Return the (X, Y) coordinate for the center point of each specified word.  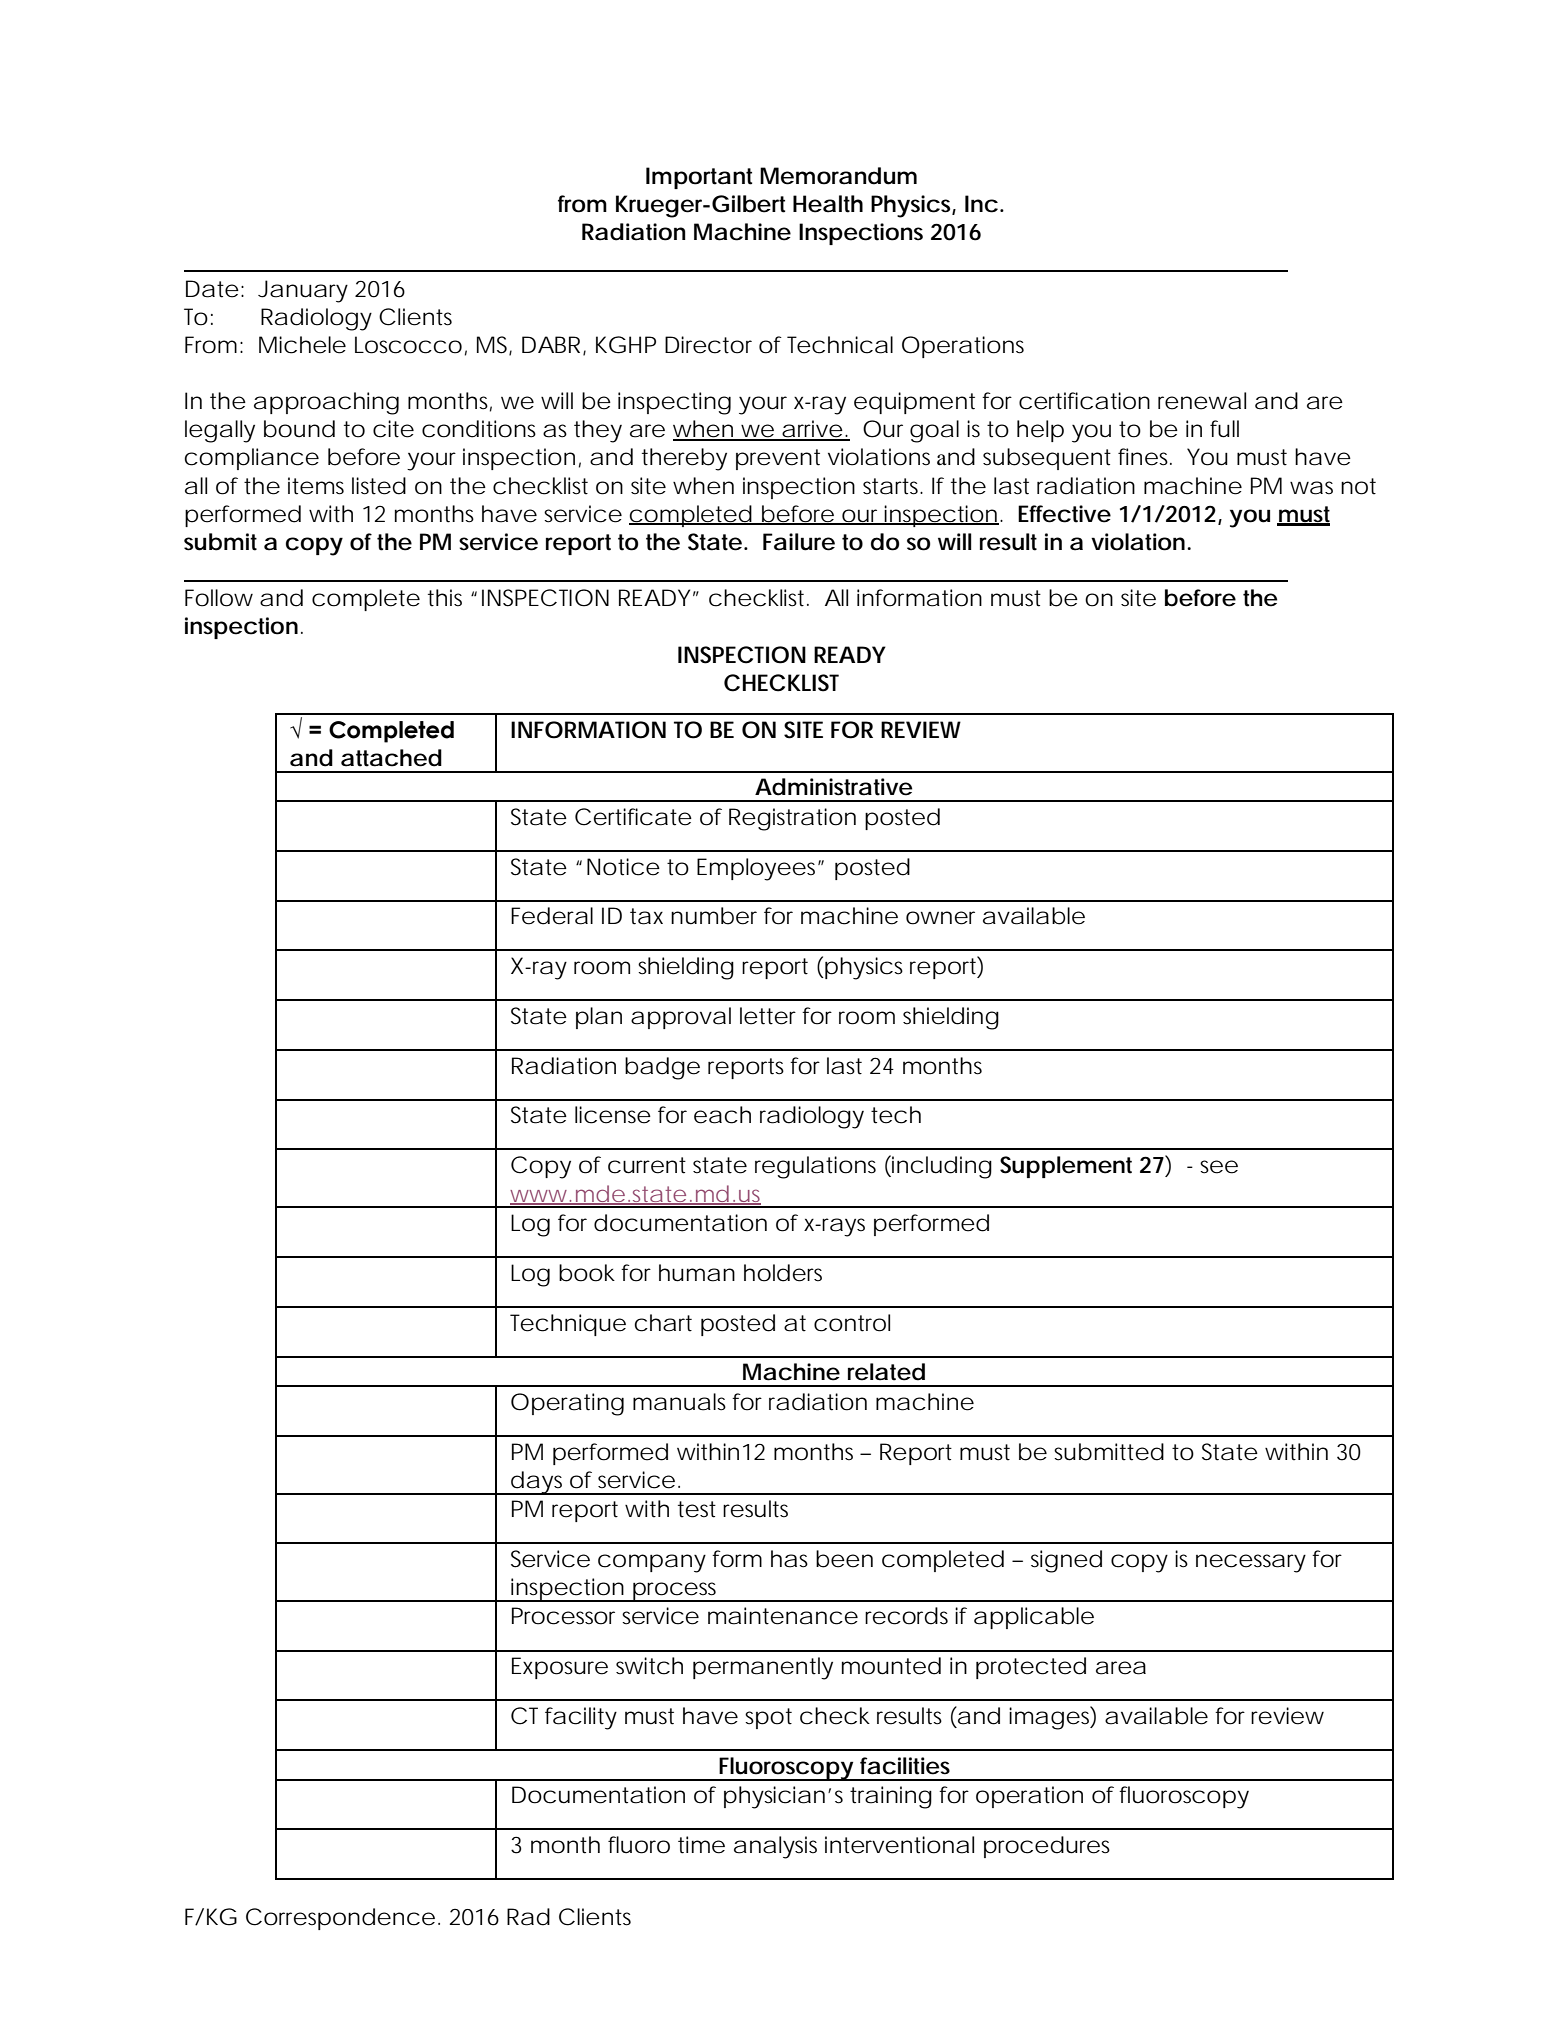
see (1219, 1167)
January (303, 291)
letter (768, 1016)
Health (828, 204)
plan (599, 1018)
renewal (1202, 401)
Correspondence (340, 1919)
